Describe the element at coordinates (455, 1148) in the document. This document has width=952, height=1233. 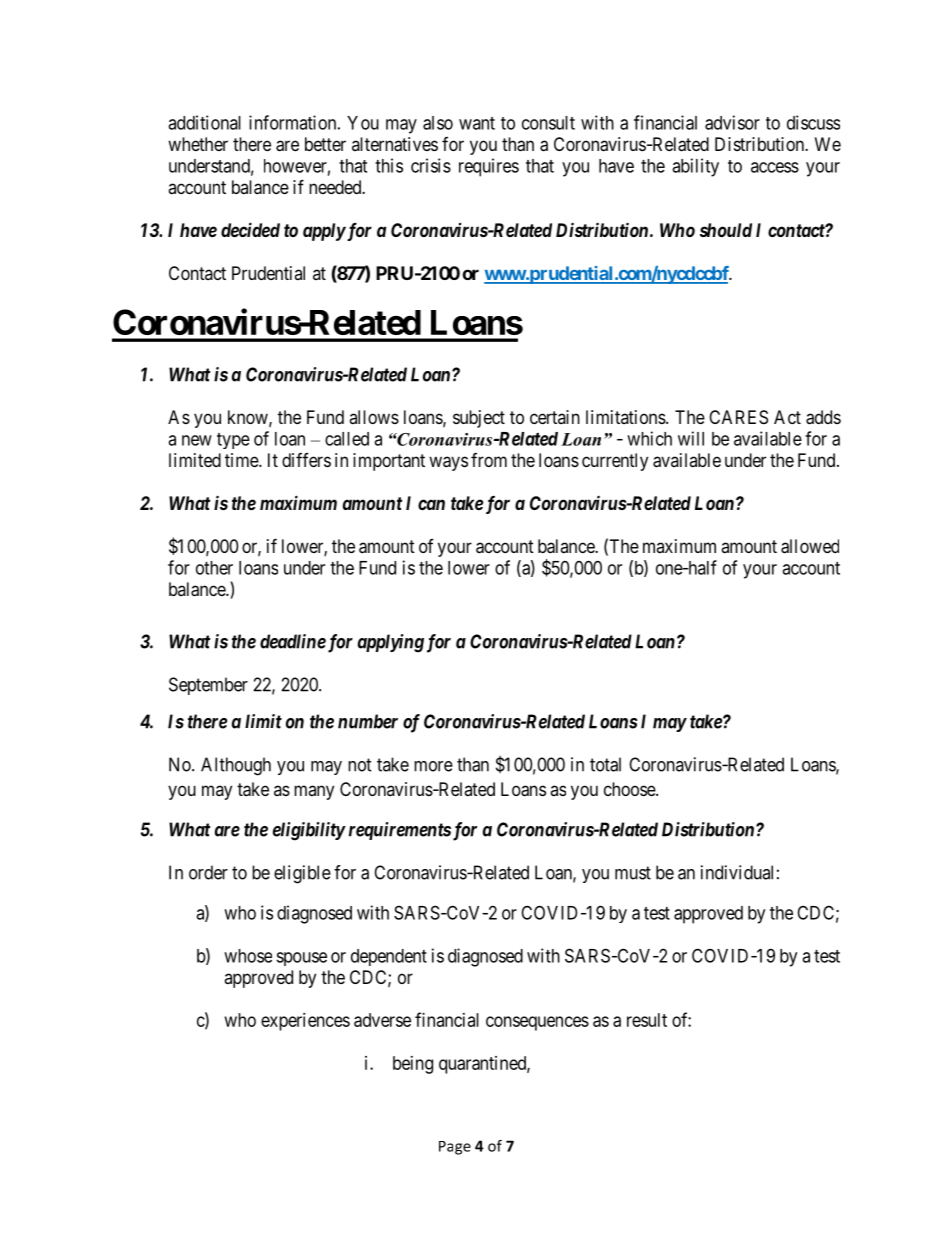
I see `Page` at that location.
